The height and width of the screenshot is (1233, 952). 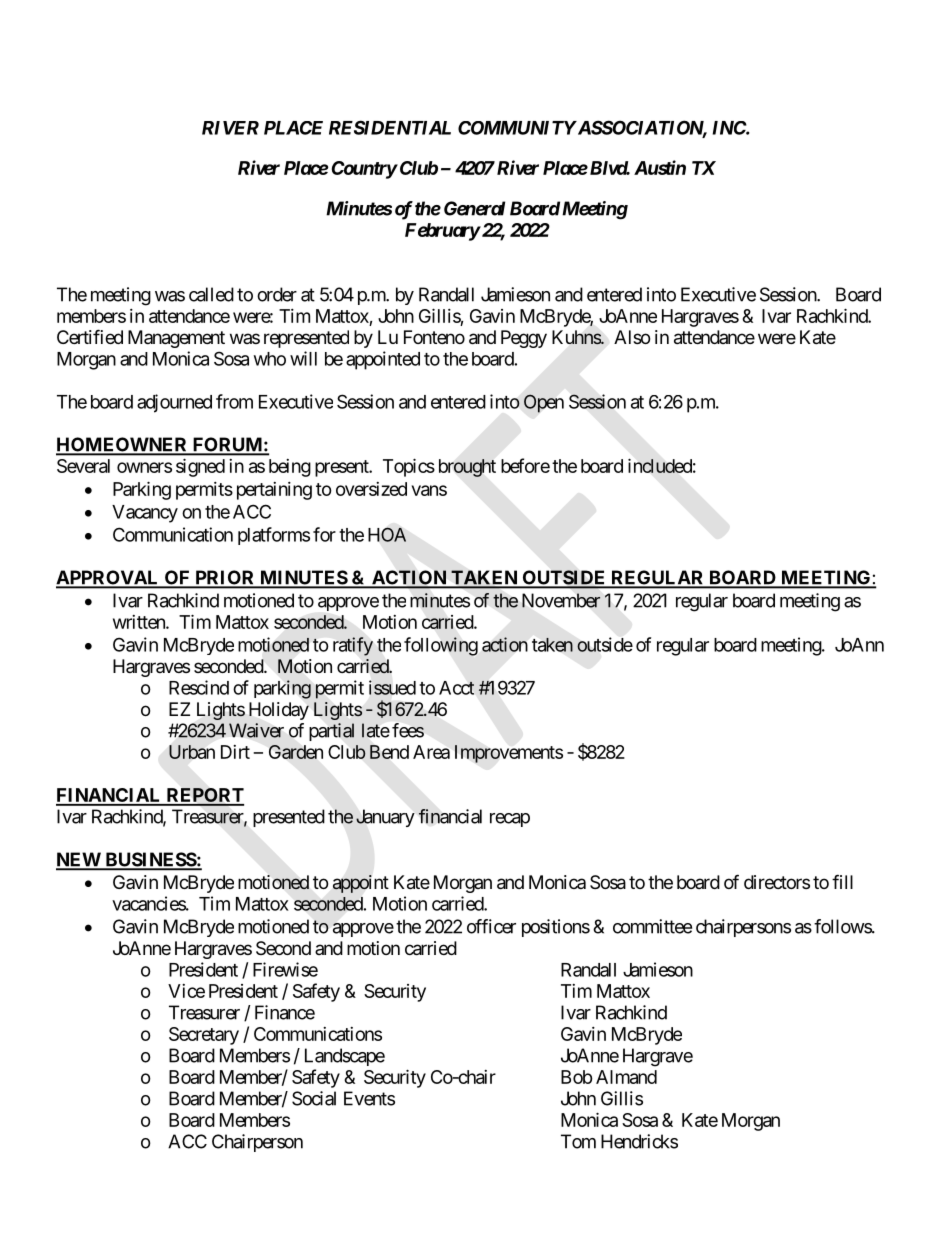 What do you see at coordinates (632, 337) in the screenshot?
I see `Also` at bounding box center [632, 337].
